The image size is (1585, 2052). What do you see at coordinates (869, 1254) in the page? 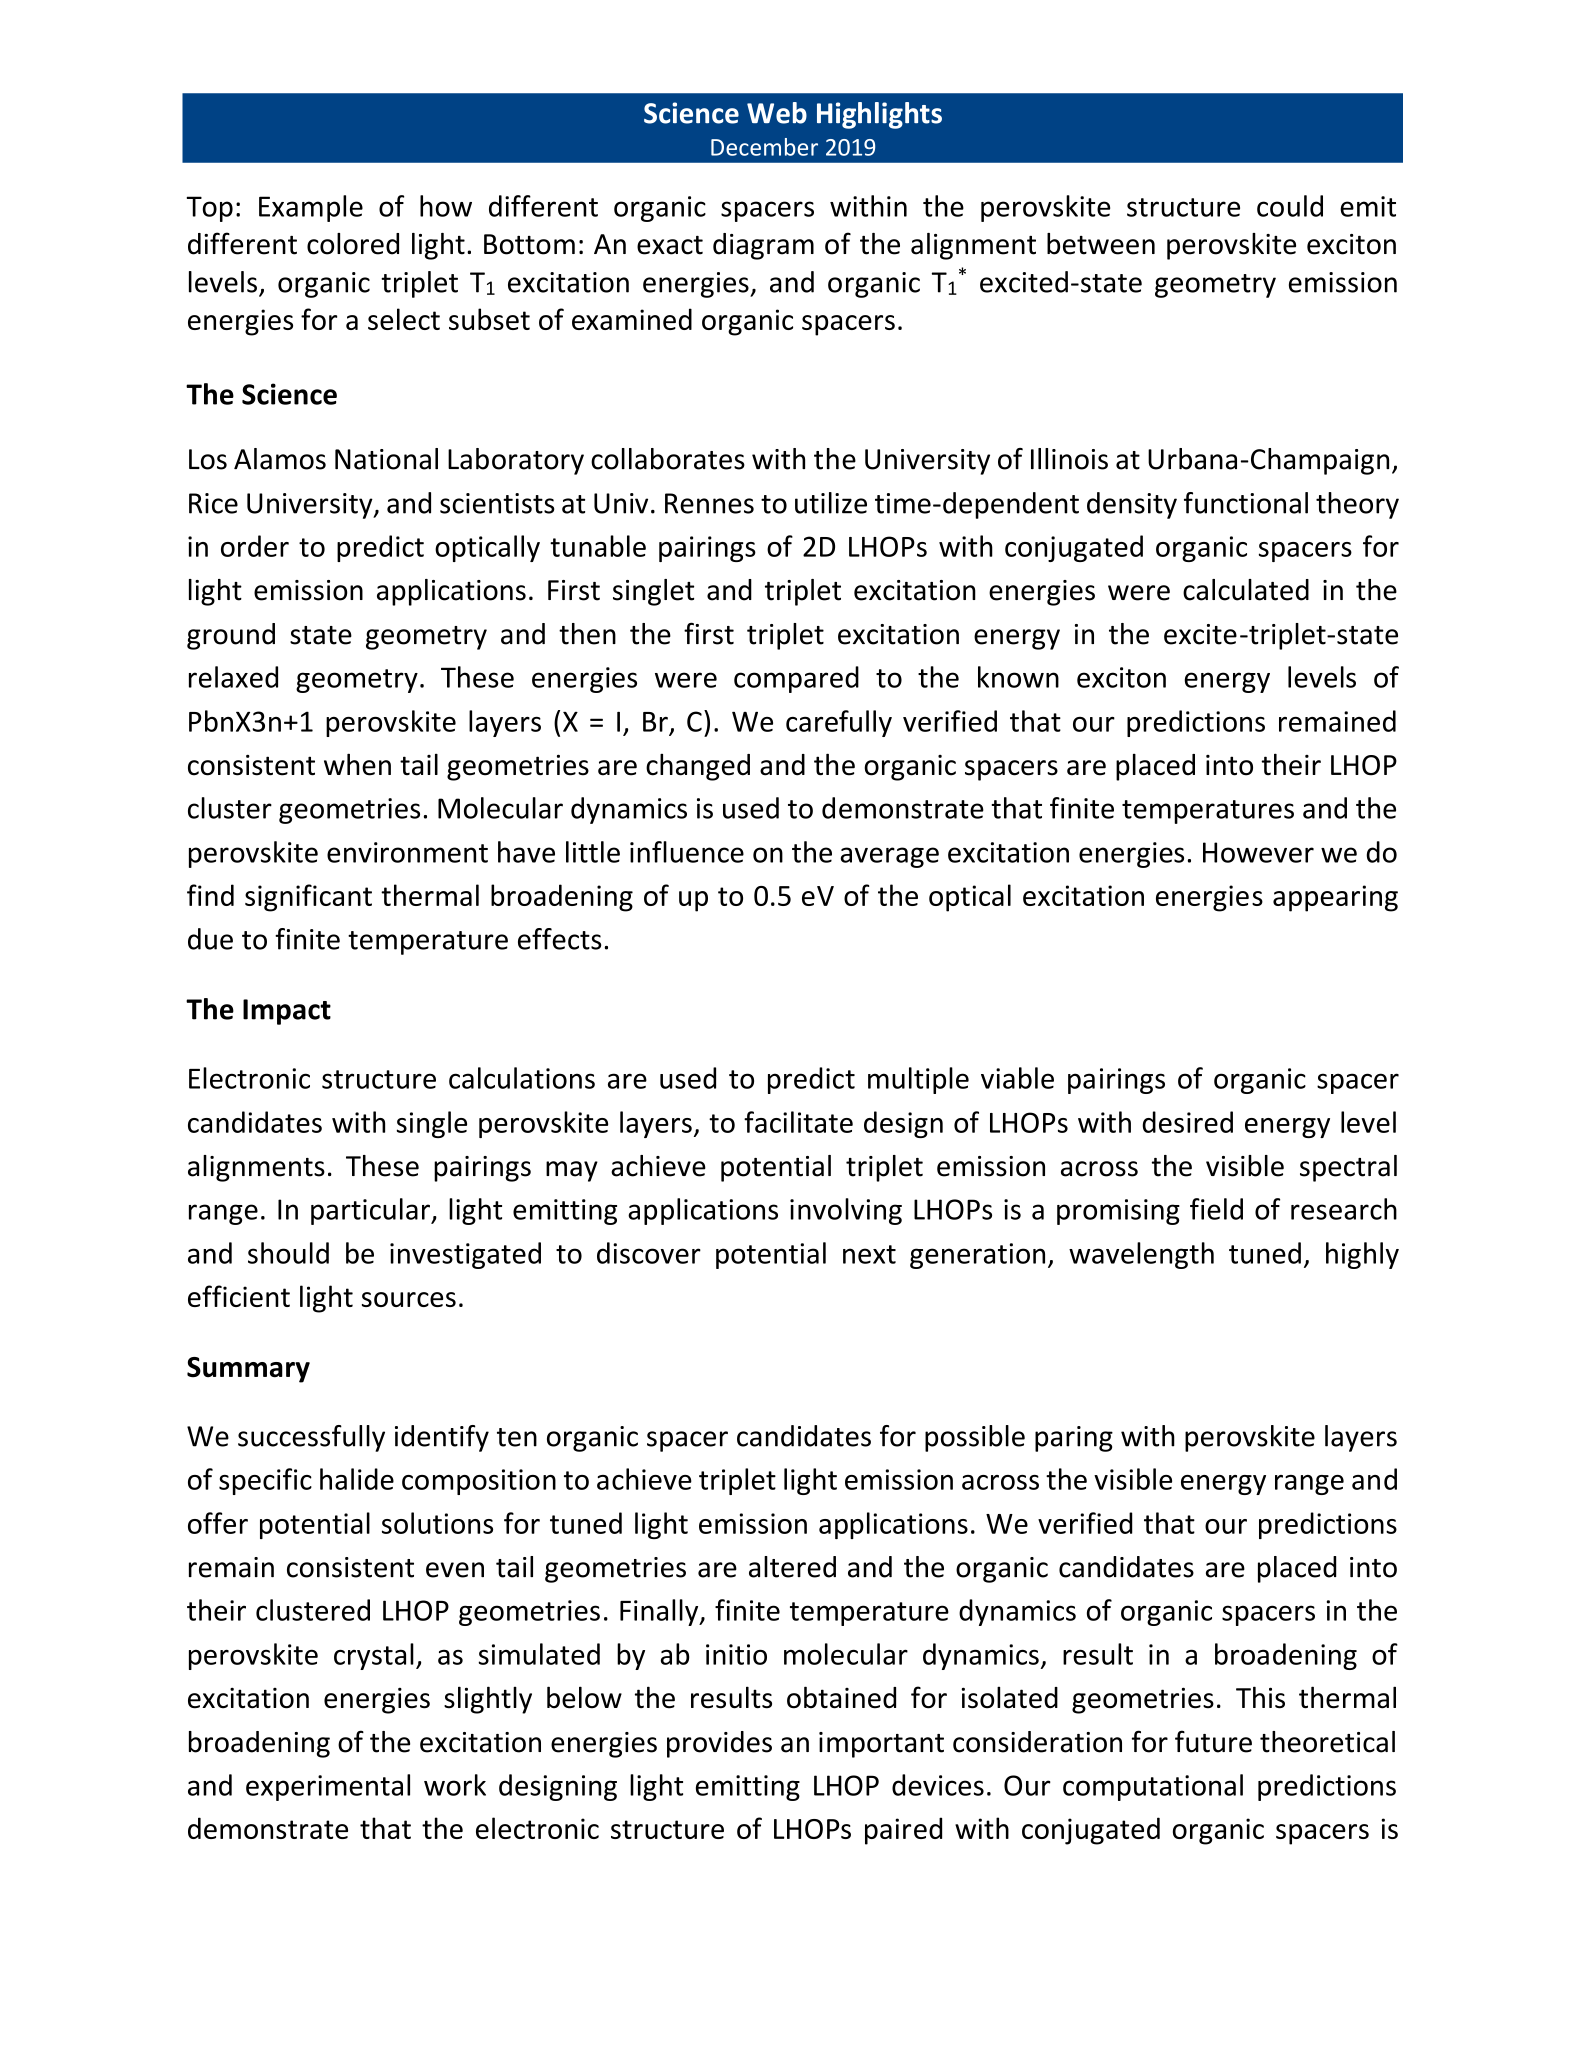
I see `next` at bounding box center [869, 1254].
